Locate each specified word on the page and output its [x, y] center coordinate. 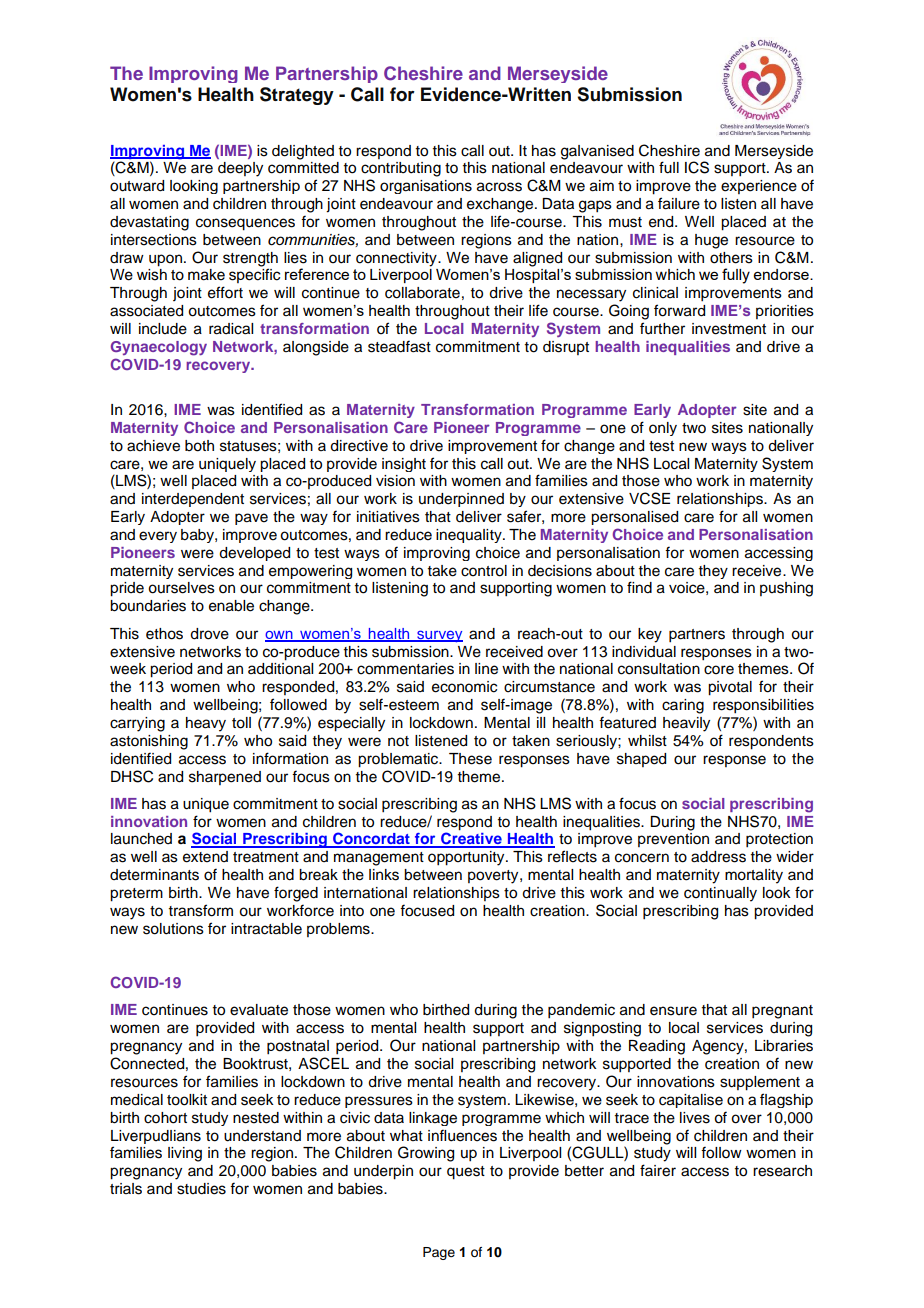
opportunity [467, 858]
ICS [697, 167]
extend [205, 857]
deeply [240, 169]
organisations [426, 187]
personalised [634, 518]
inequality [470, 536]
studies [201, 1189]
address [718, 857]
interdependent [193, 500]
